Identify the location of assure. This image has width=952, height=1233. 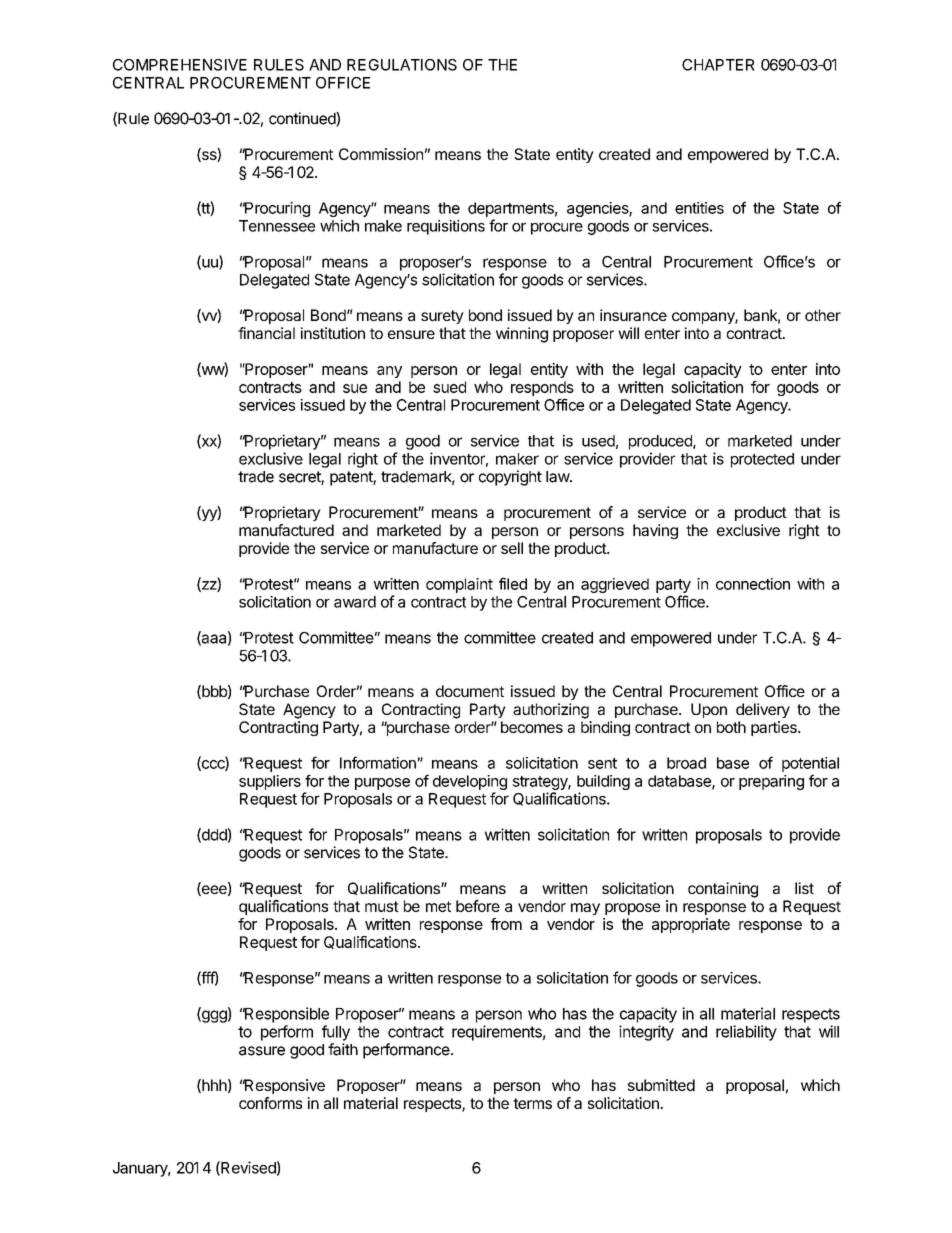
(262, 1051).
